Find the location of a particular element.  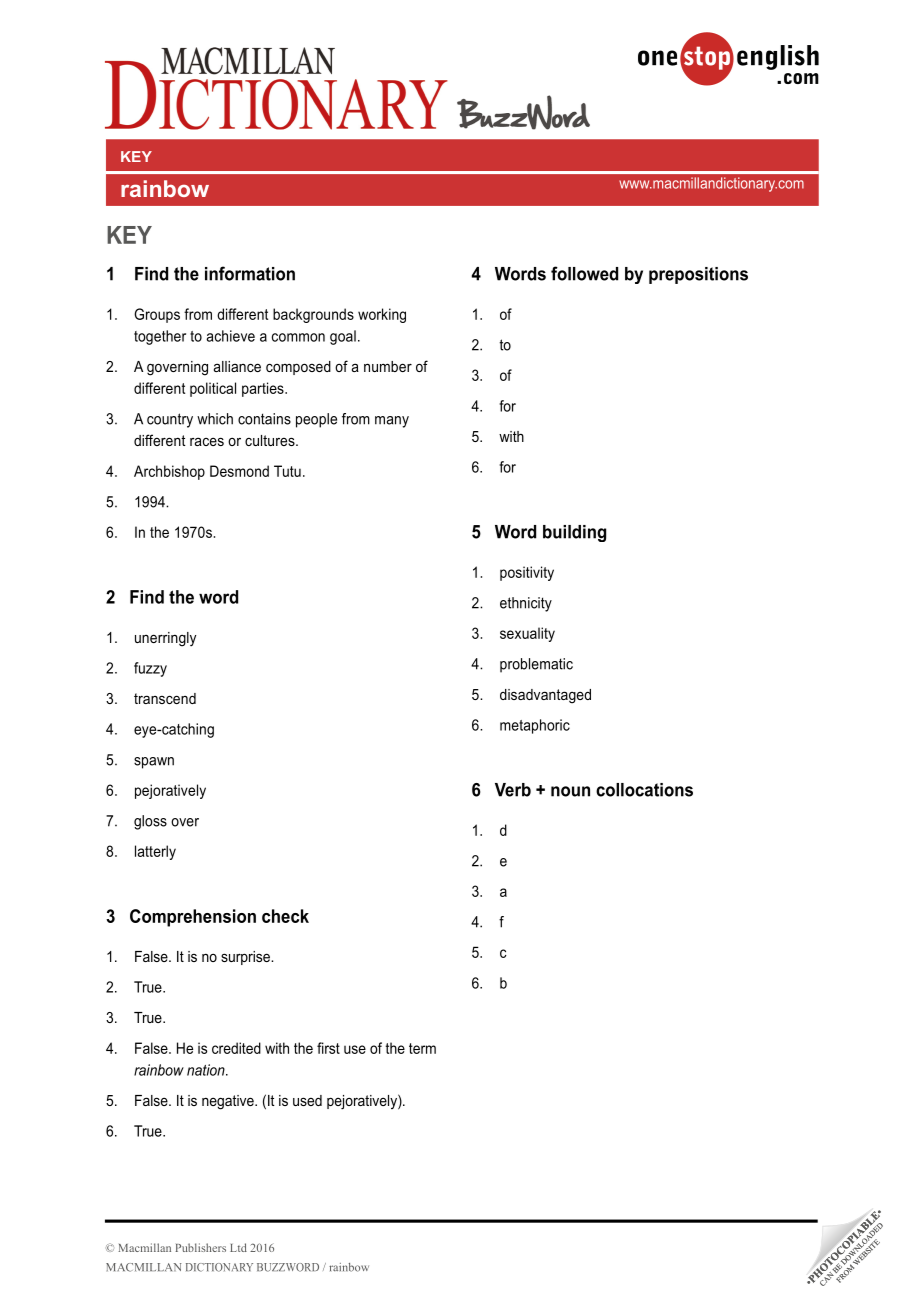

Comprehension is located at coordinates (193, 918).
